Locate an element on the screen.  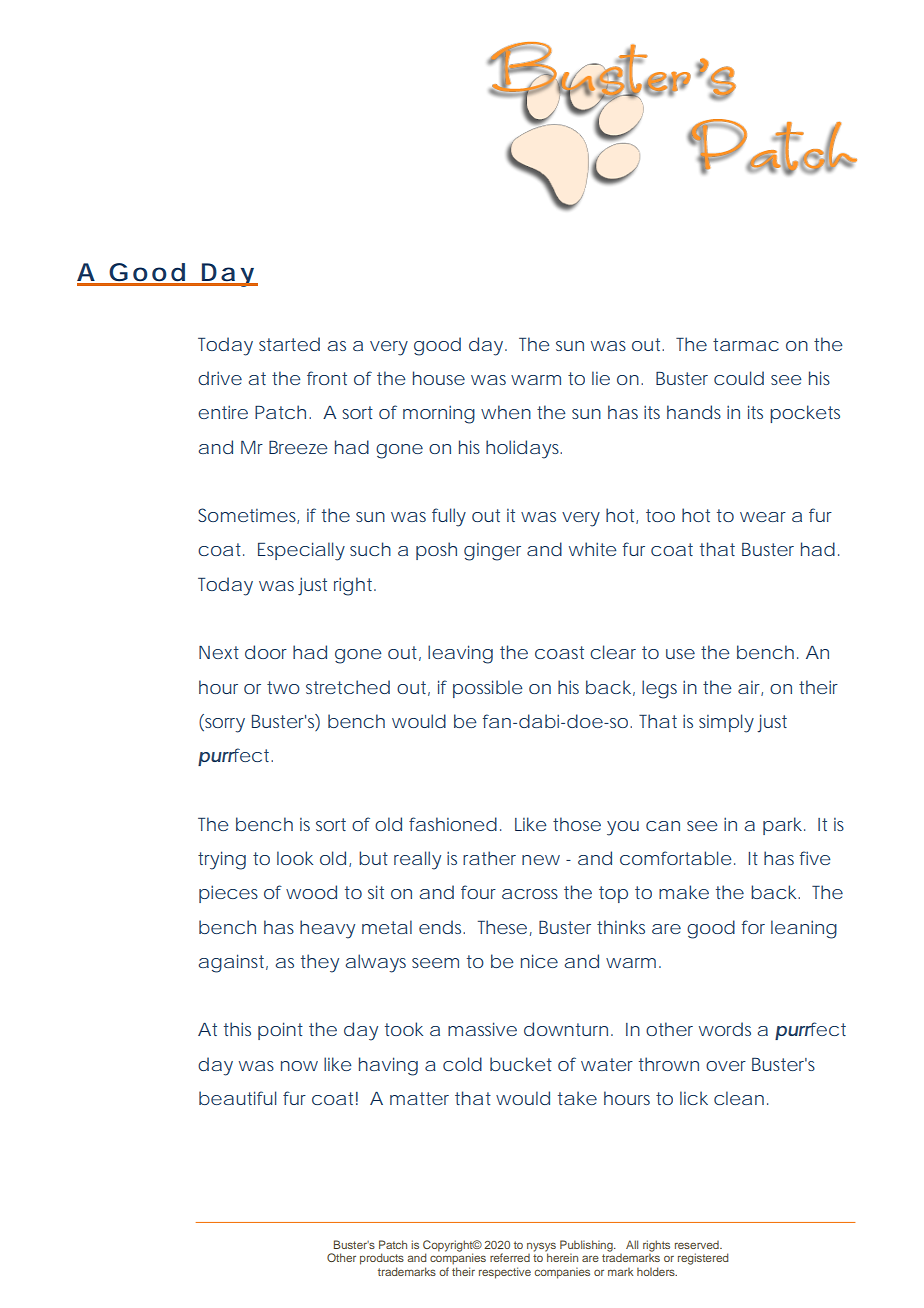
products is located at coordinates (382, 1259).
